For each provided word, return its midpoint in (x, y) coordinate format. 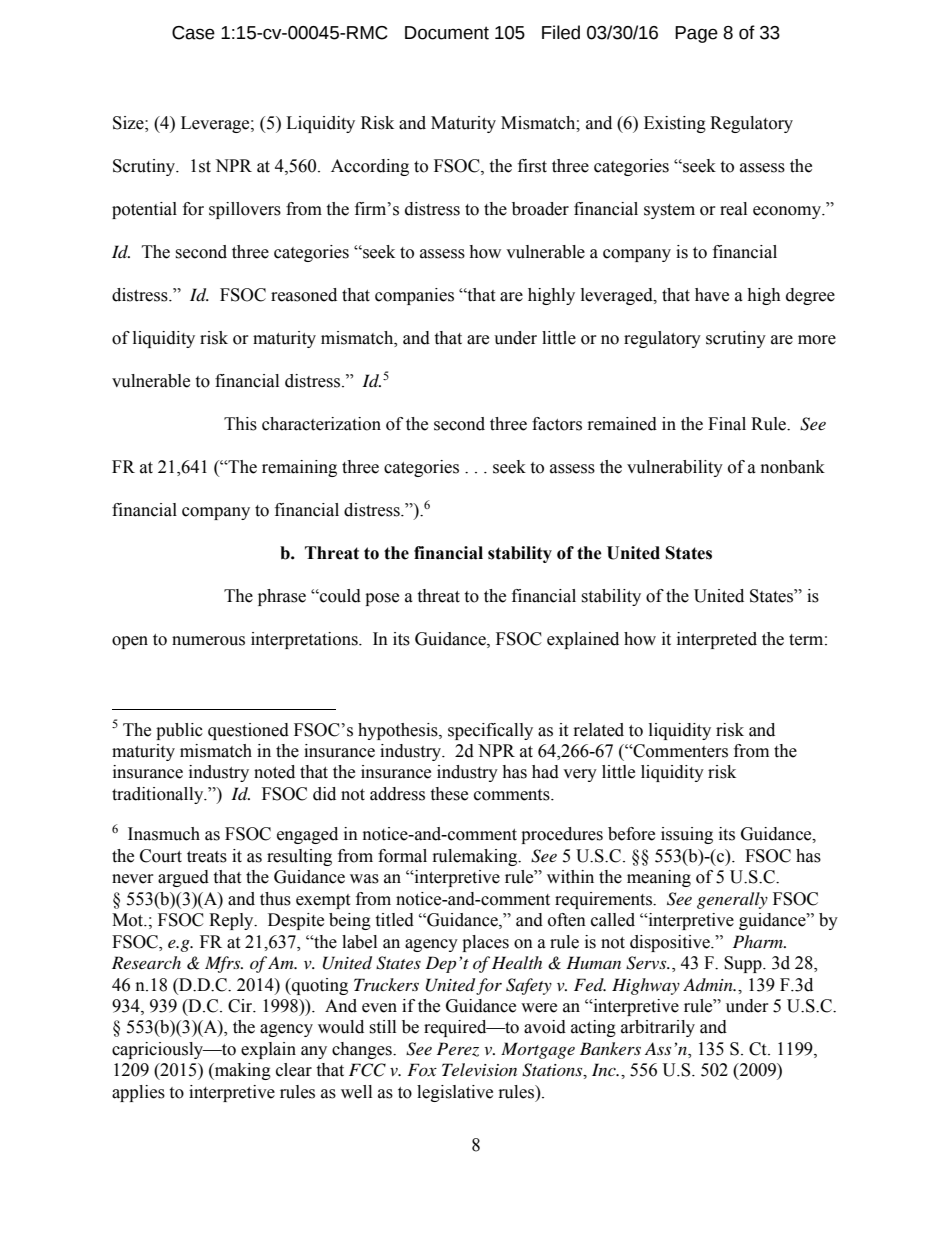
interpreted (717, 640)
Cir (241, 1006)
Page (696, 34)
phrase (282, 597)
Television (479, 1069)
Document (447, 33)
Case (193, 33)
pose (382, 599)
